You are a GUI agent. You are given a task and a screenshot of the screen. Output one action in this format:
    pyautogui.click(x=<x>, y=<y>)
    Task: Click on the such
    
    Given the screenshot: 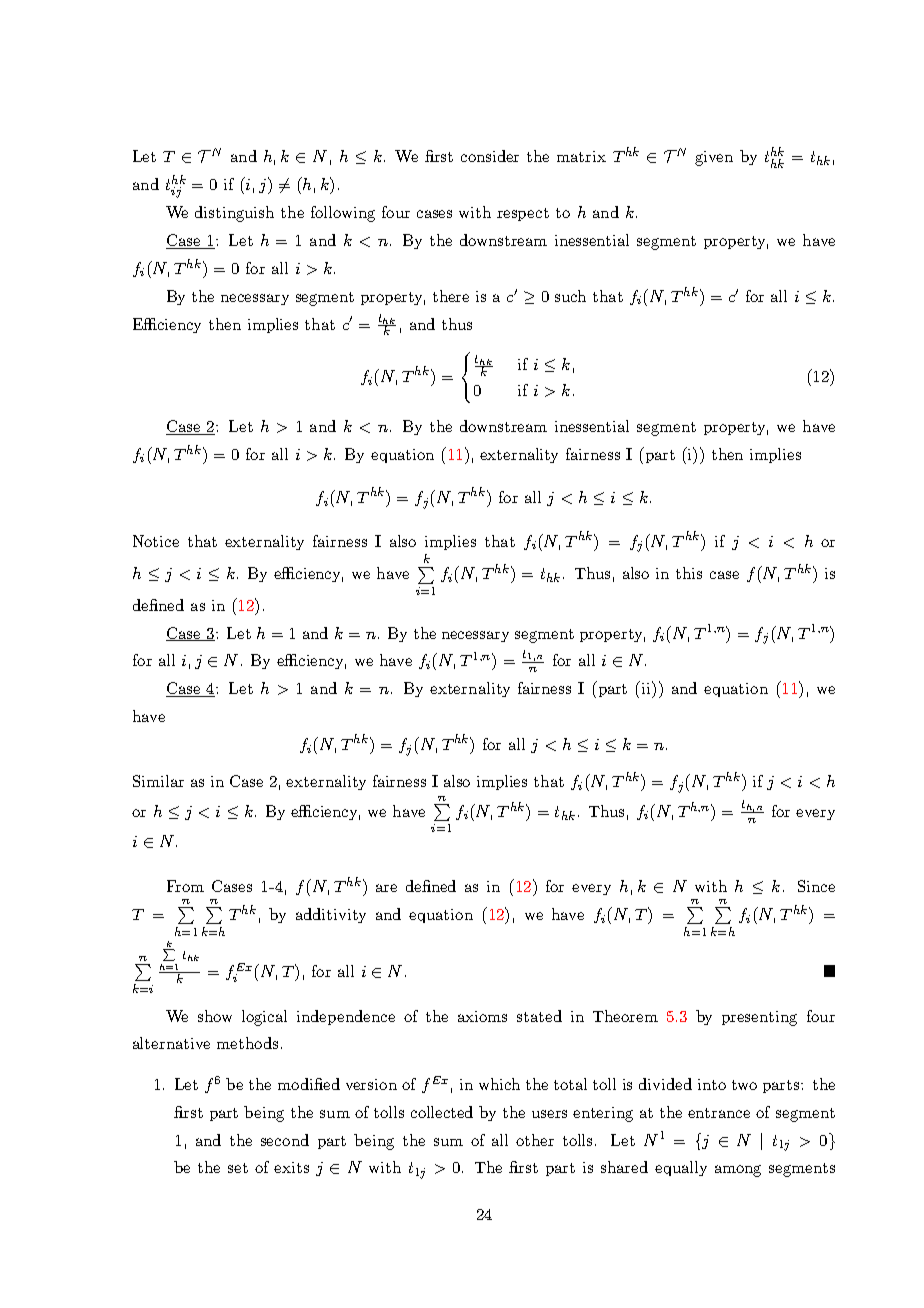 What is the action you would take?
    pyautogui.click(x=570, y=296)
